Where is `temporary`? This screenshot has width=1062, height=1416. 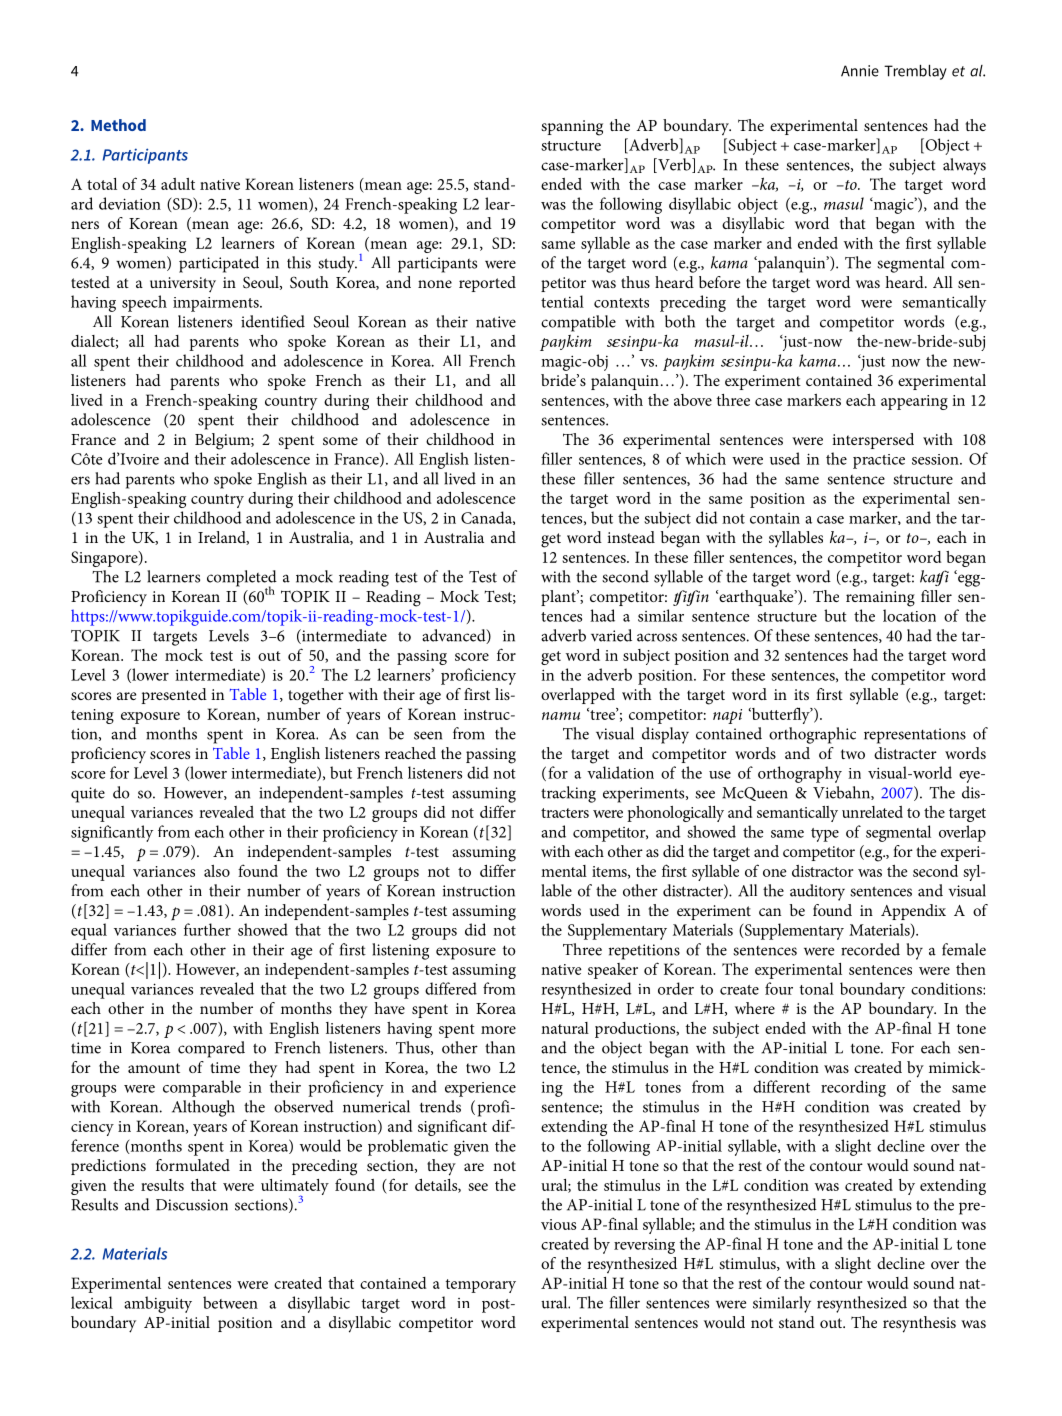
temporary is located at coordinates (481, 1286).
